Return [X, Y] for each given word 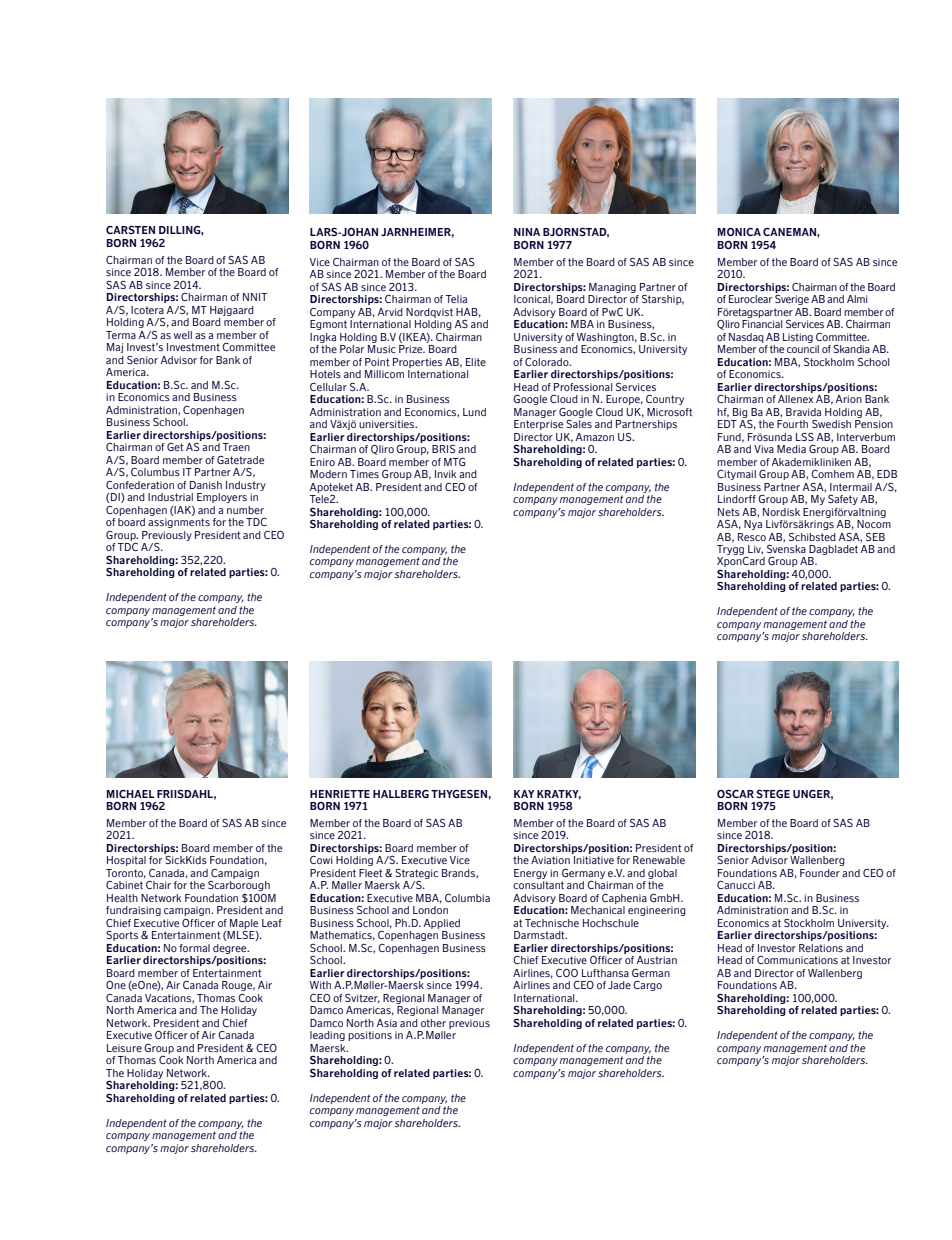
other [433, 1023]
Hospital [126, 861]
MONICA [739, 232]
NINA [527, 232]
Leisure [124, 1048]
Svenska [786, 549]
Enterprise [538, 425]
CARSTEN [130, 229]
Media [791, 449]
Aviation [550, 860]
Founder [820, 873]
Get [175, 447]
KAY [524, 794]
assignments [179, 523]
